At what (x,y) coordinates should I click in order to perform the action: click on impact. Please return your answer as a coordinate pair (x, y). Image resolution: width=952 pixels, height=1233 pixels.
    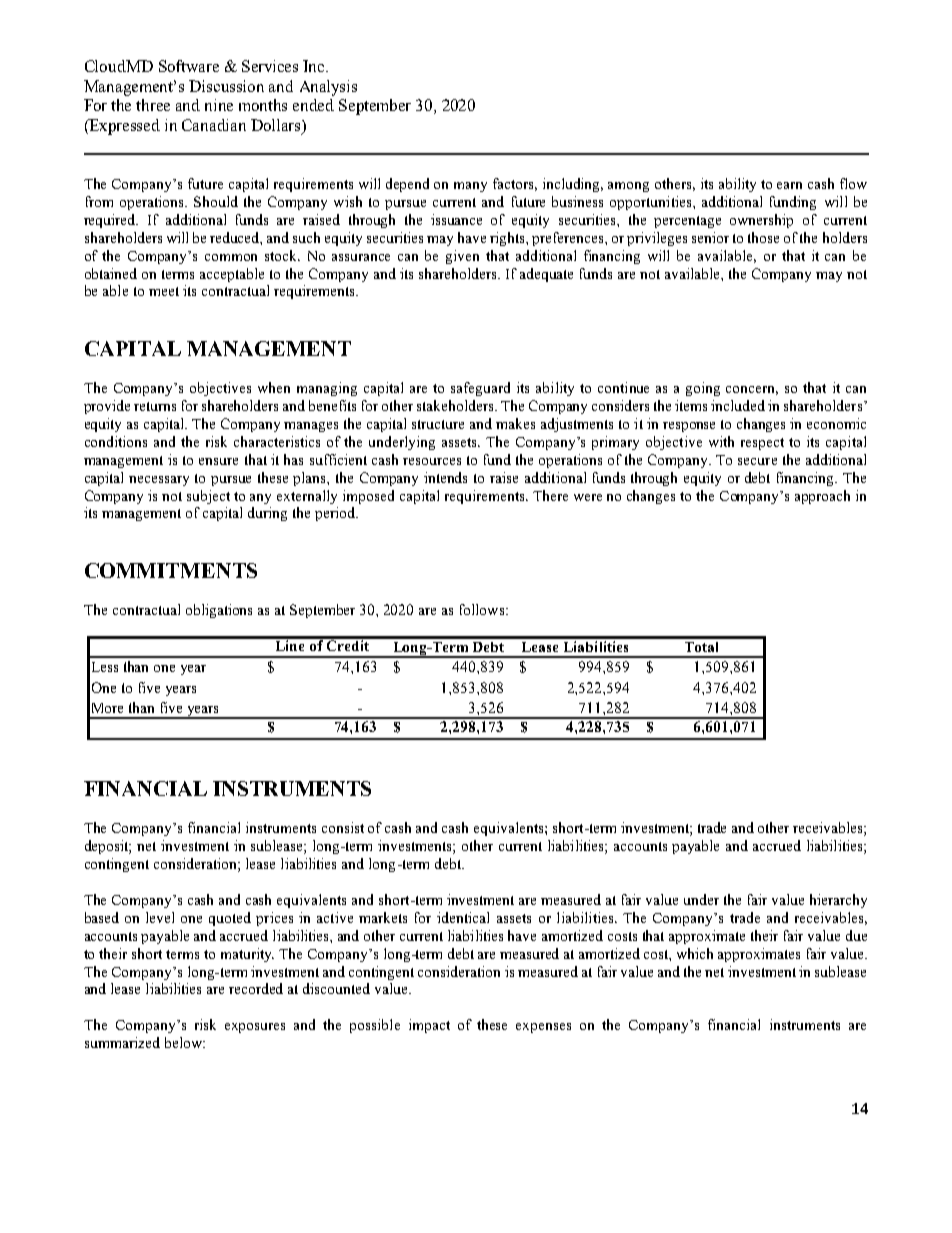
    Looking at the image, I should click on (429, 1026).
